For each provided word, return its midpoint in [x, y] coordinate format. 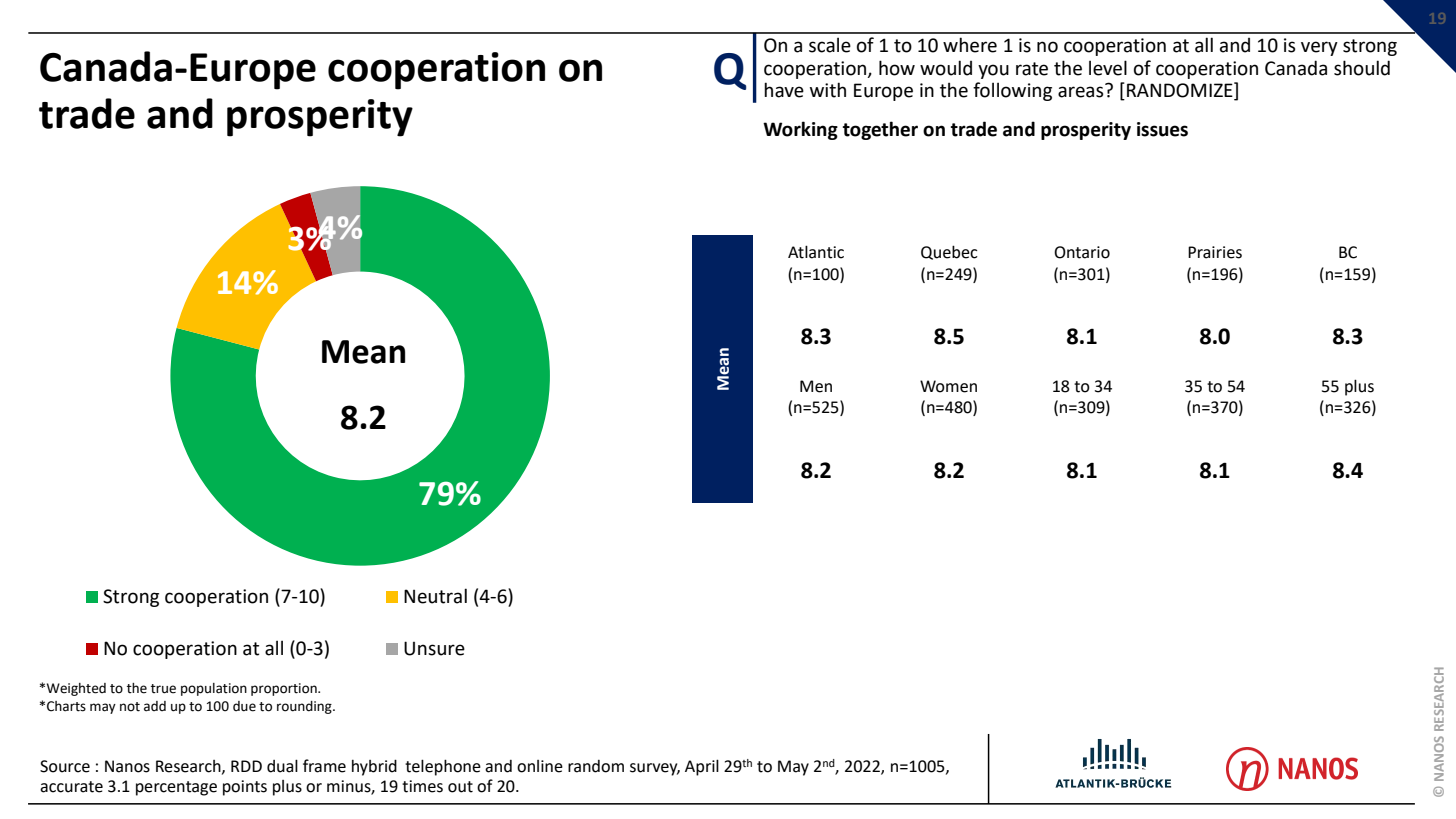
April [702, 767]
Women [948, 386]
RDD [246, 766]
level [1108, 68]
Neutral [435, 596]
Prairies [1215, 252]
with [828, 90]
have [784, 90]
